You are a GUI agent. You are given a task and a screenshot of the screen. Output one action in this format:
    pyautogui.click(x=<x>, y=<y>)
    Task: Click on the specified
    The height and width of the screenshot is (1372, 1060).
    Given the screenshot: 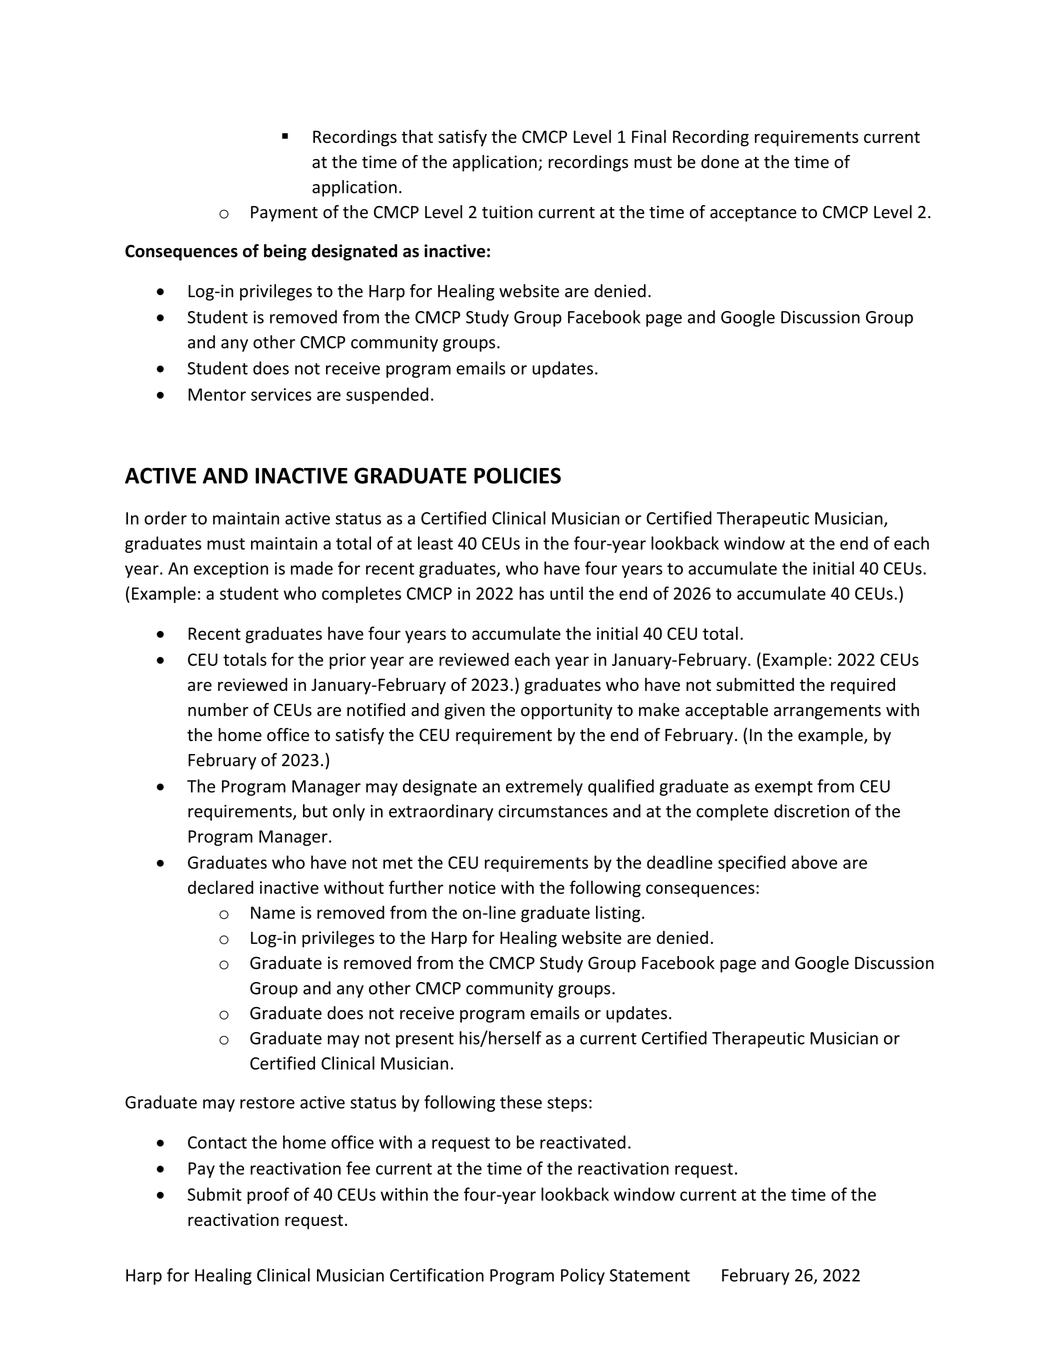 What is the action you would take?
    pyautogui.click(x=752, y=863)
